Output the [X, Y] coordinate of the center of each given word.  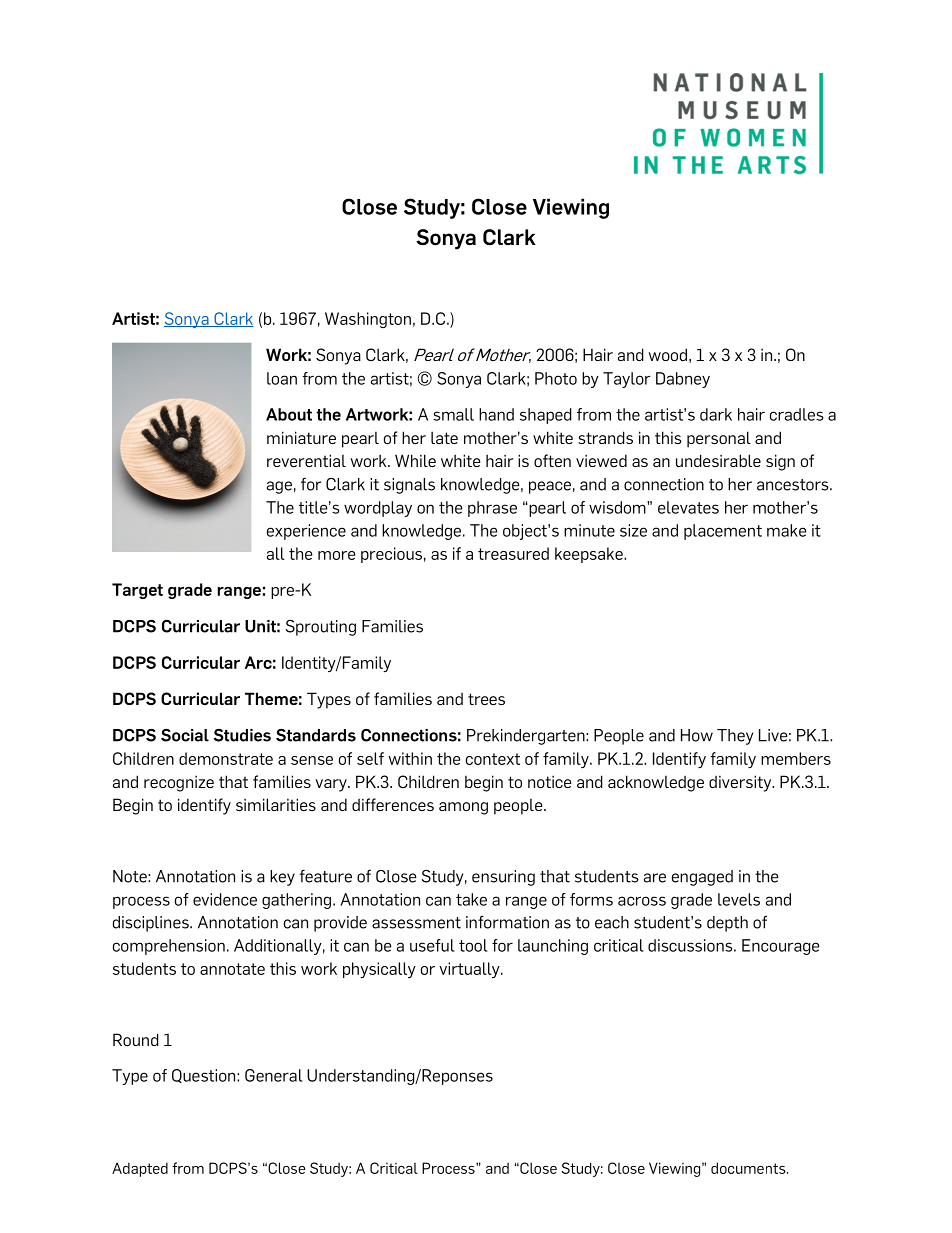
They [735, 737]
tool [473, 945]
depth [727, 924]
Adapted [140, 1169]
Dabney [683, 380]
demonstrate [226, 758]
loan [282, 378]
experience [306, 532]
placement [723, 532]
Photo [556, 378]
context [493, 759]
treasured [513, 553]
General [274, 1075]
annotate [232, 969]
